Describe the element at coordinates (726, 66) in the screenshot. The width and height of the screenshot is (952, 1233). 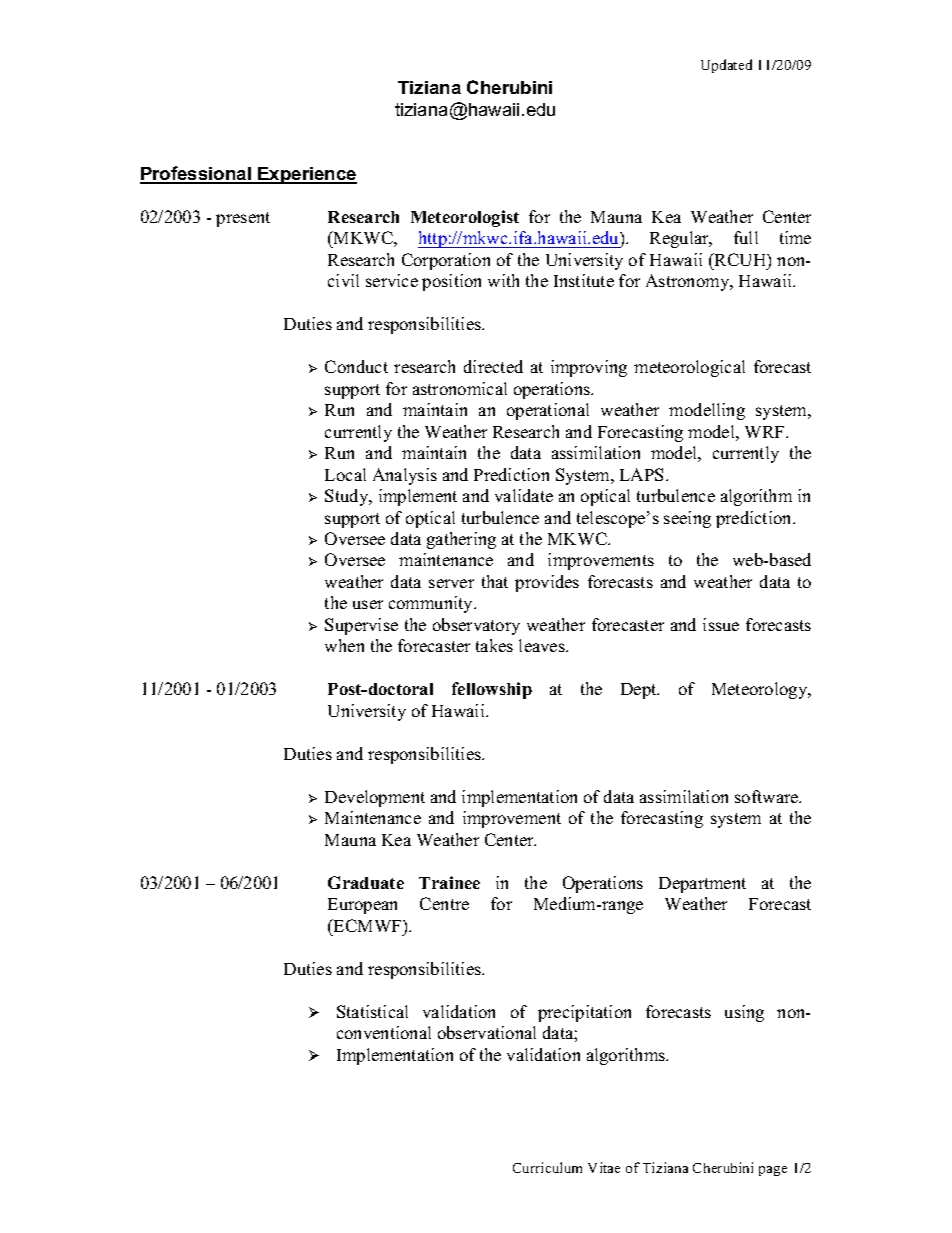
I see `Updated` at that location.
